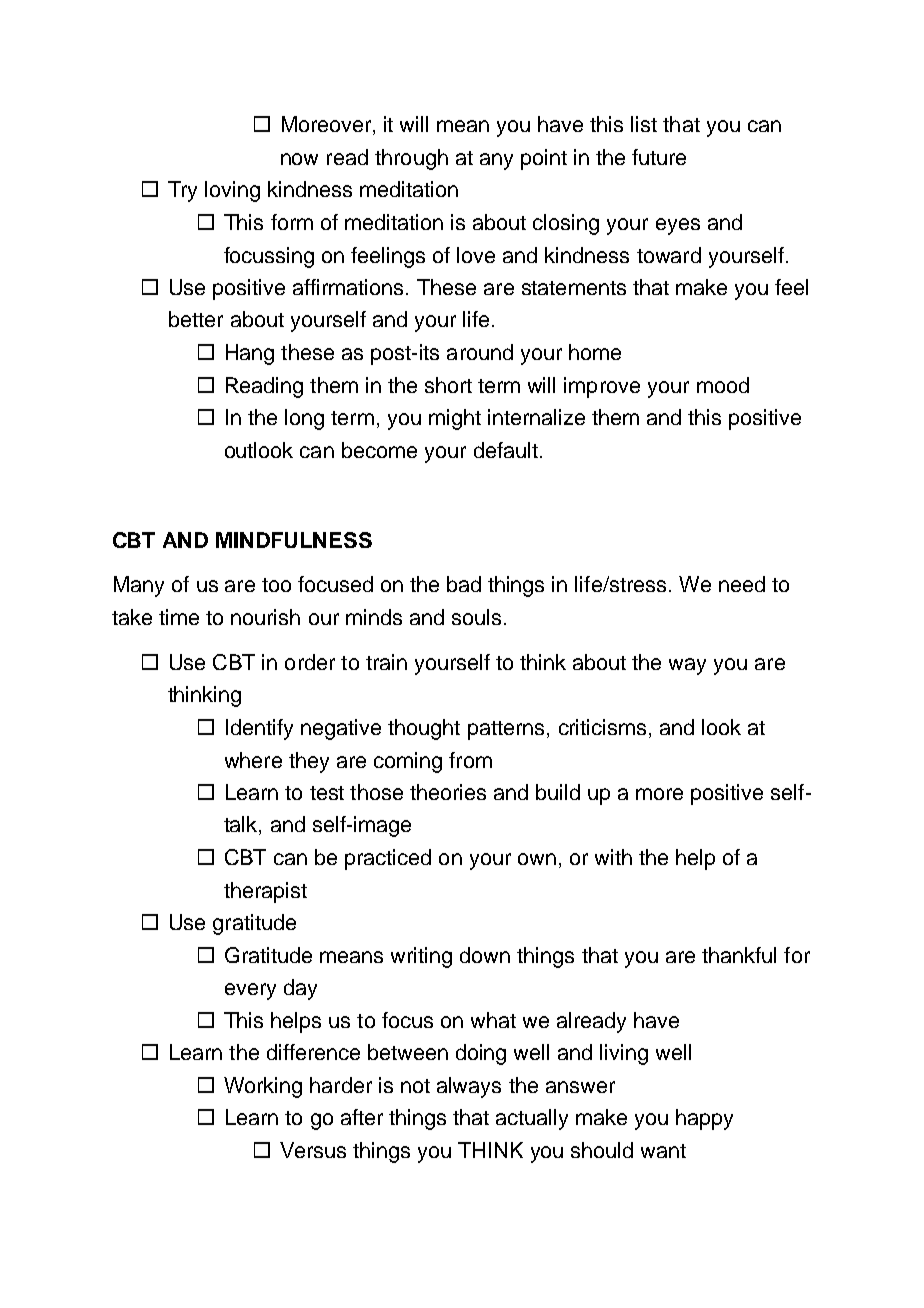  What do you see at coordinates (294, 540) in the screenshot?
I see `MINDFULNESS` at bounding box center [294, 540].
